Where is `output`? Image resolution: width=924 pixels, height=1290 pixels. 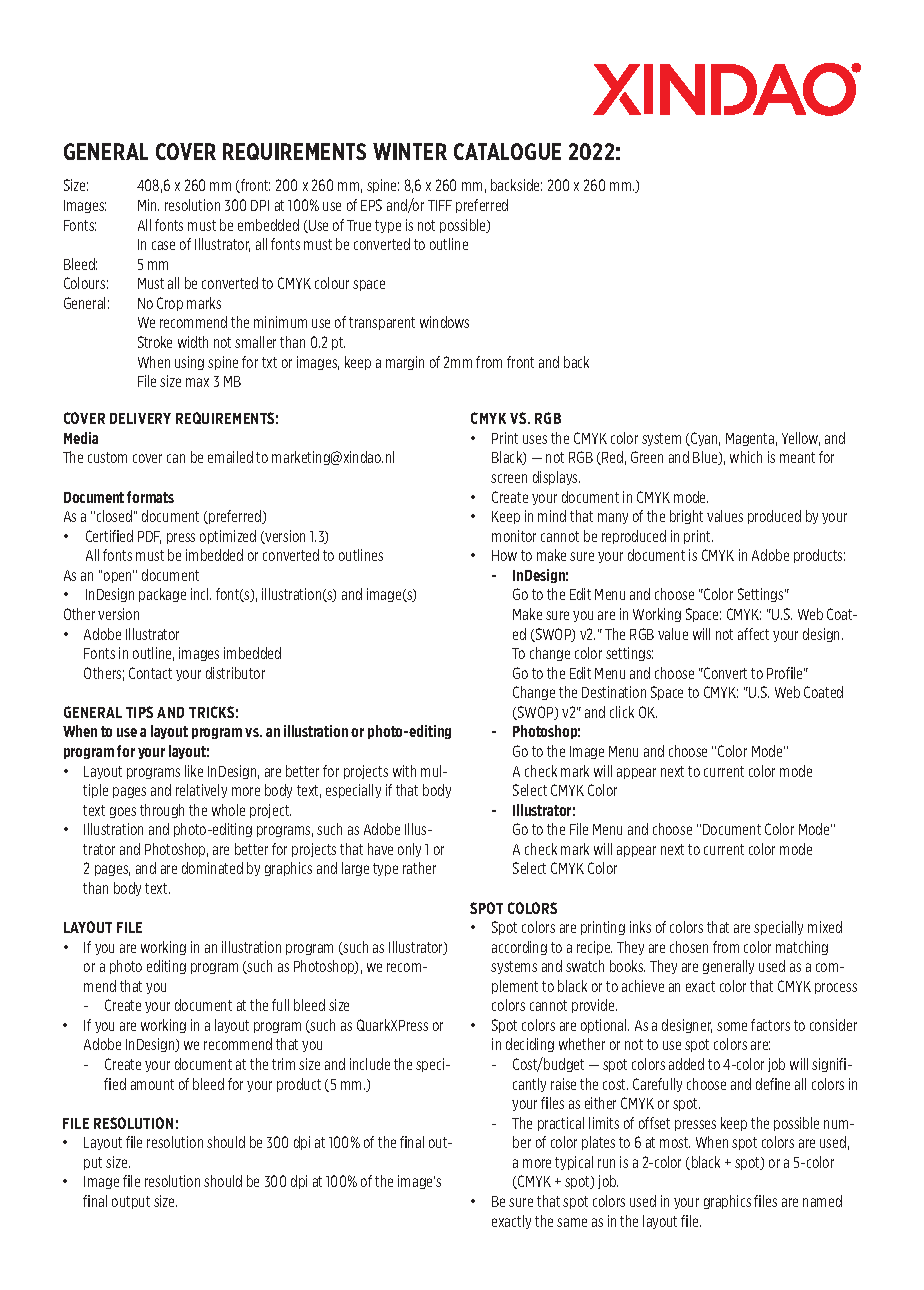
output is located at coordinates (131, 1202).
